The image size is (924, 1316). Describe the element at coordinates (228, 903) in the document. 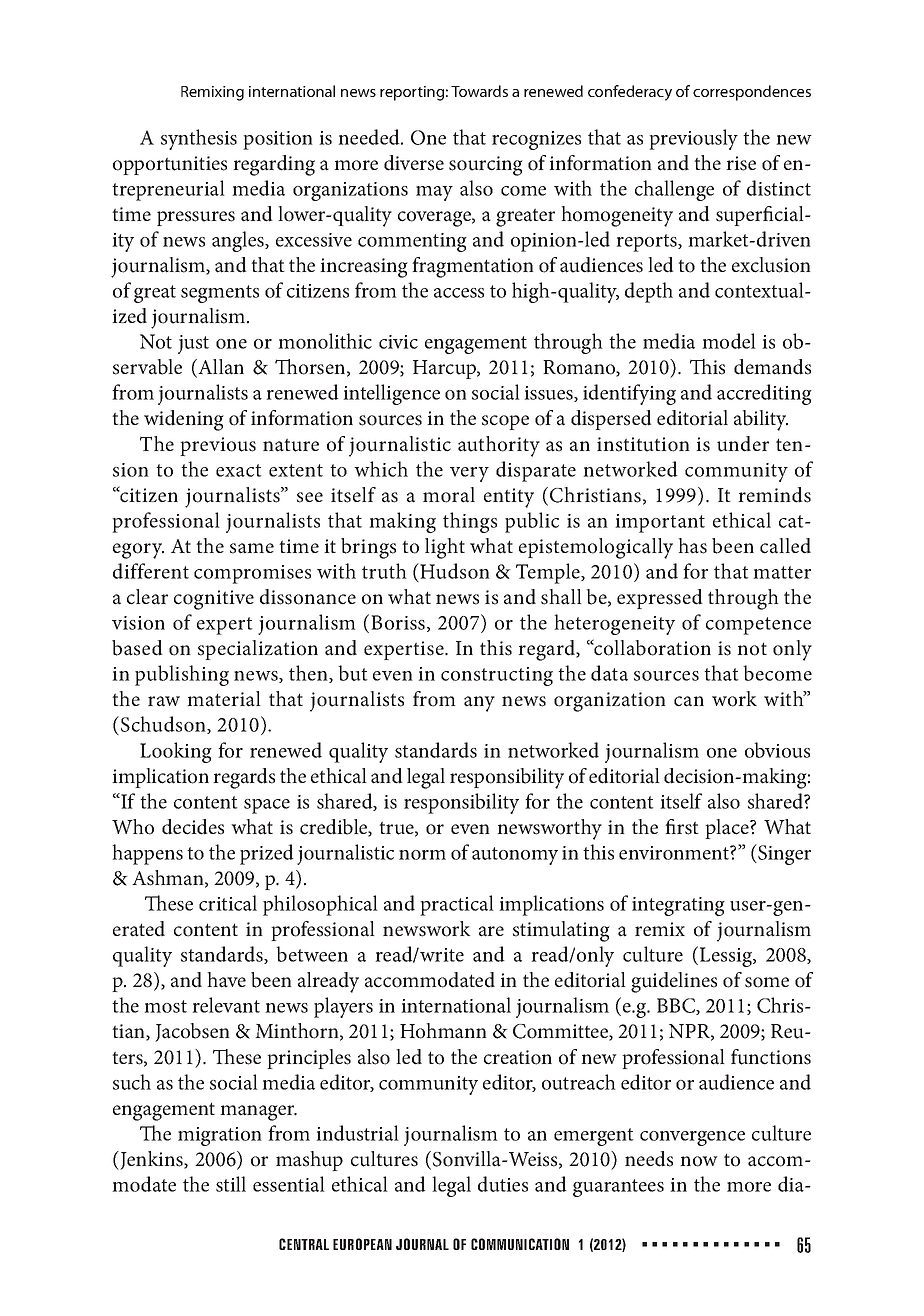

I see `critical` at that location.
